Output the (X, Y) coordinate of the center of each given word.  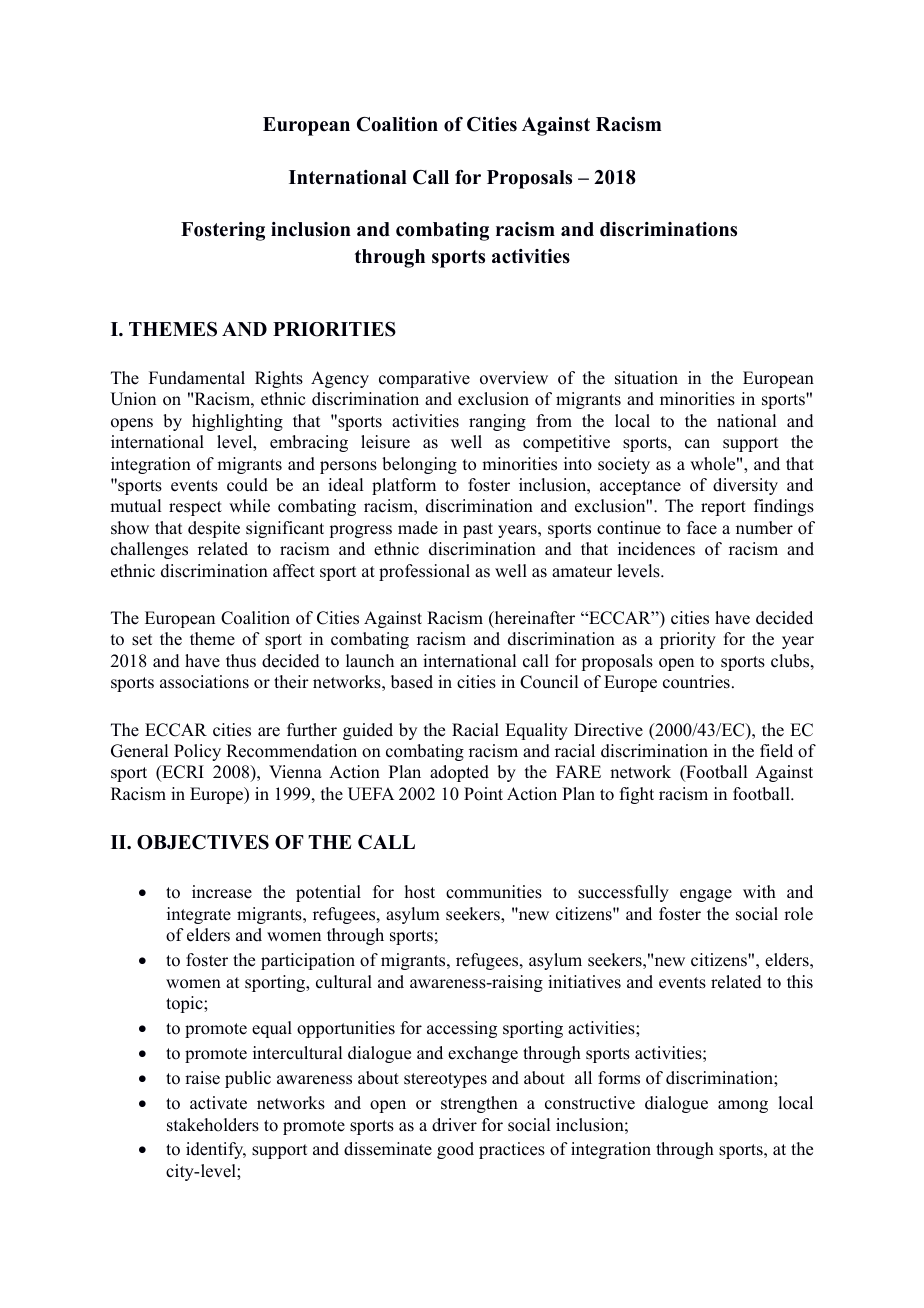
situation (646, 378)
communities (494, 892)
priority (688, 640)
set (142, 640)
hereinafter (533, 619)
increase (222, 892)
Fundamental (197, 378)
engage (706, 895)
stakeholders (213, 1125)
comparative (424, 379)
